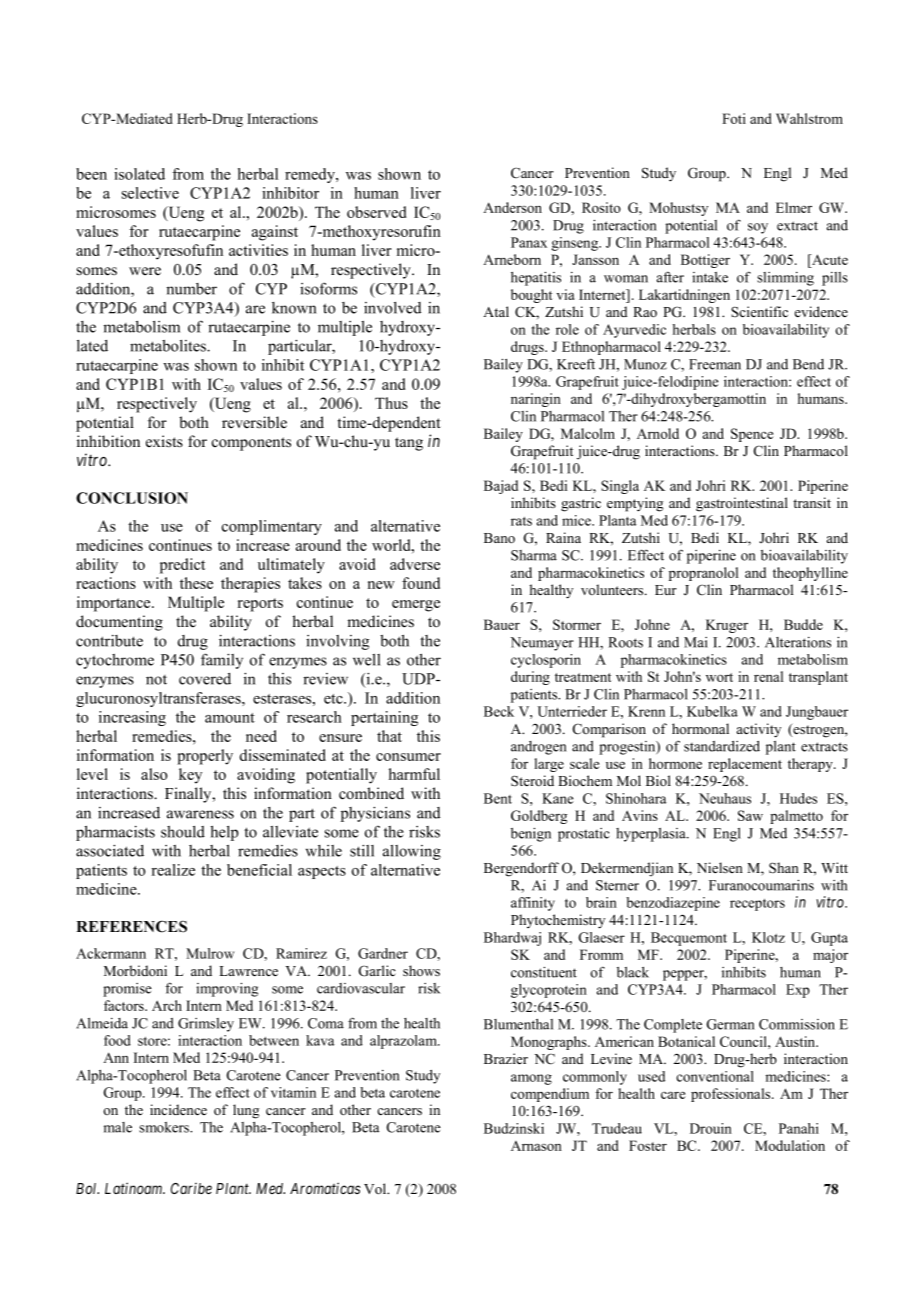  Describe the element at coordinates (550, 1095) in the image. I see `compendium` at that location.
